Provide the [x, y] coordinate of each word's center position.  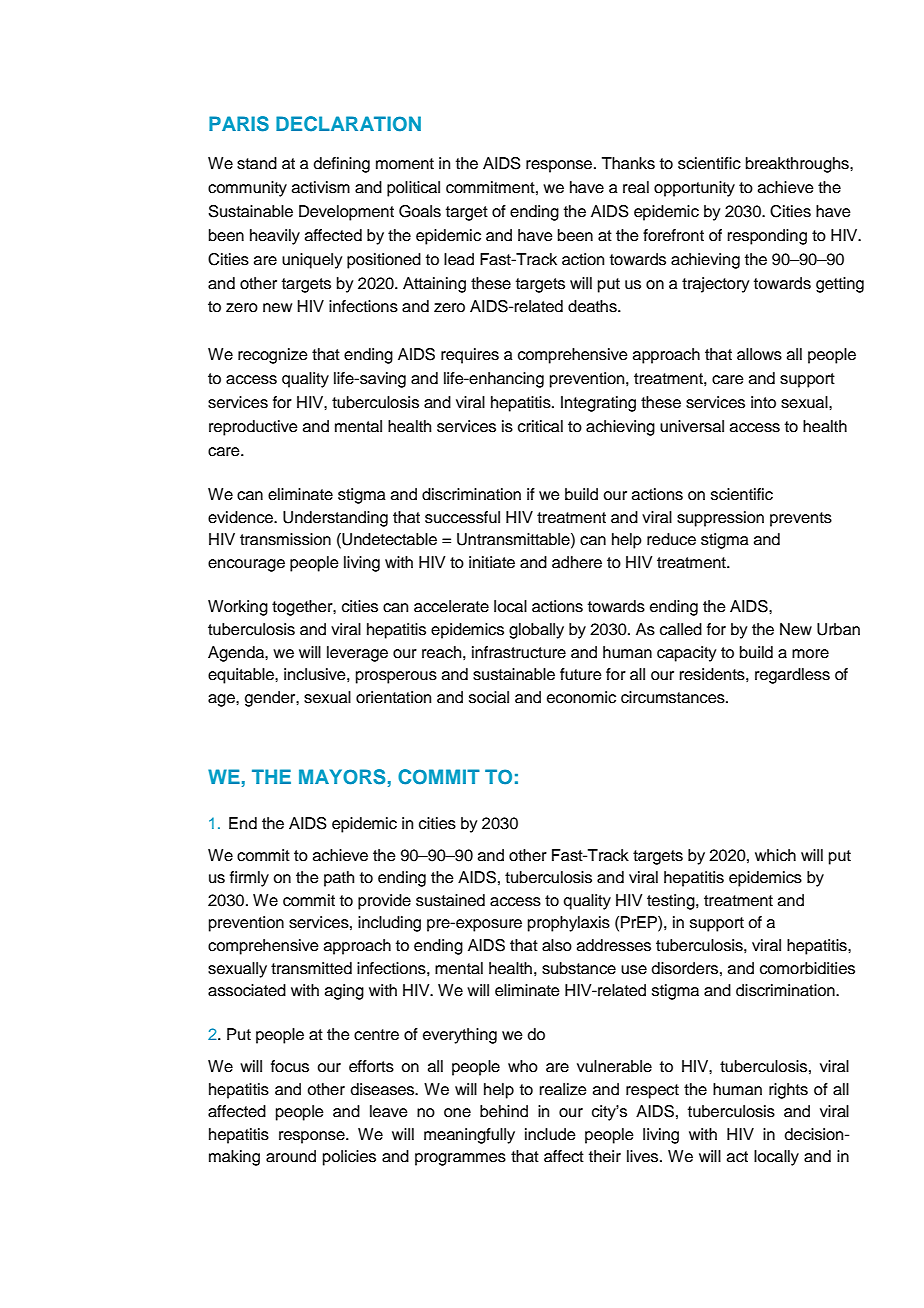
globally [536, 631]
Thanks [628, 163]
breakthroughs [798, 165]
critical [540, 426]
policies [349, 1158]
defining [342, 165]
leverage [357, 654]
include [550, 1134]
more [810, 654]
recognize [273, 356]
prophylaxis [569, 924]
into [763, 402]
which [775, 855]
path [339, 879]
